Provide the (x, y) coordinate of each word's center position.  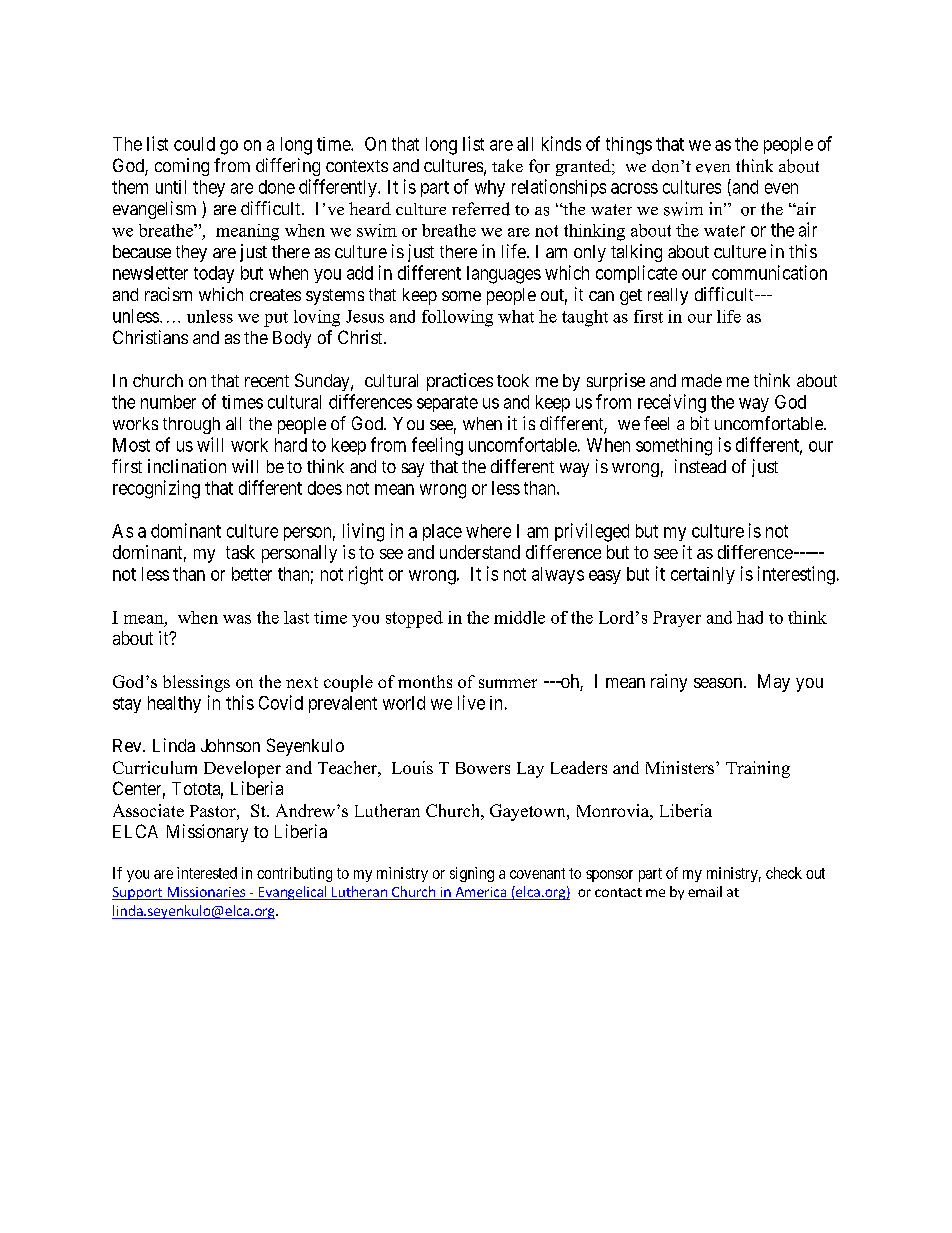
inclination (187, 466)
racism (168, 294)
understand (480, 552)
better (252, 574)
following (457, 318)
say (413, 470)
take (507, 165)
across (634, 188)
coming (182, 167)
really (668, 296)
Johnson (230, 745)
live (471, 702)
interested (207, 873)
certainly (703, 575)
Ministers (681, 767)
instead (700, 466)
